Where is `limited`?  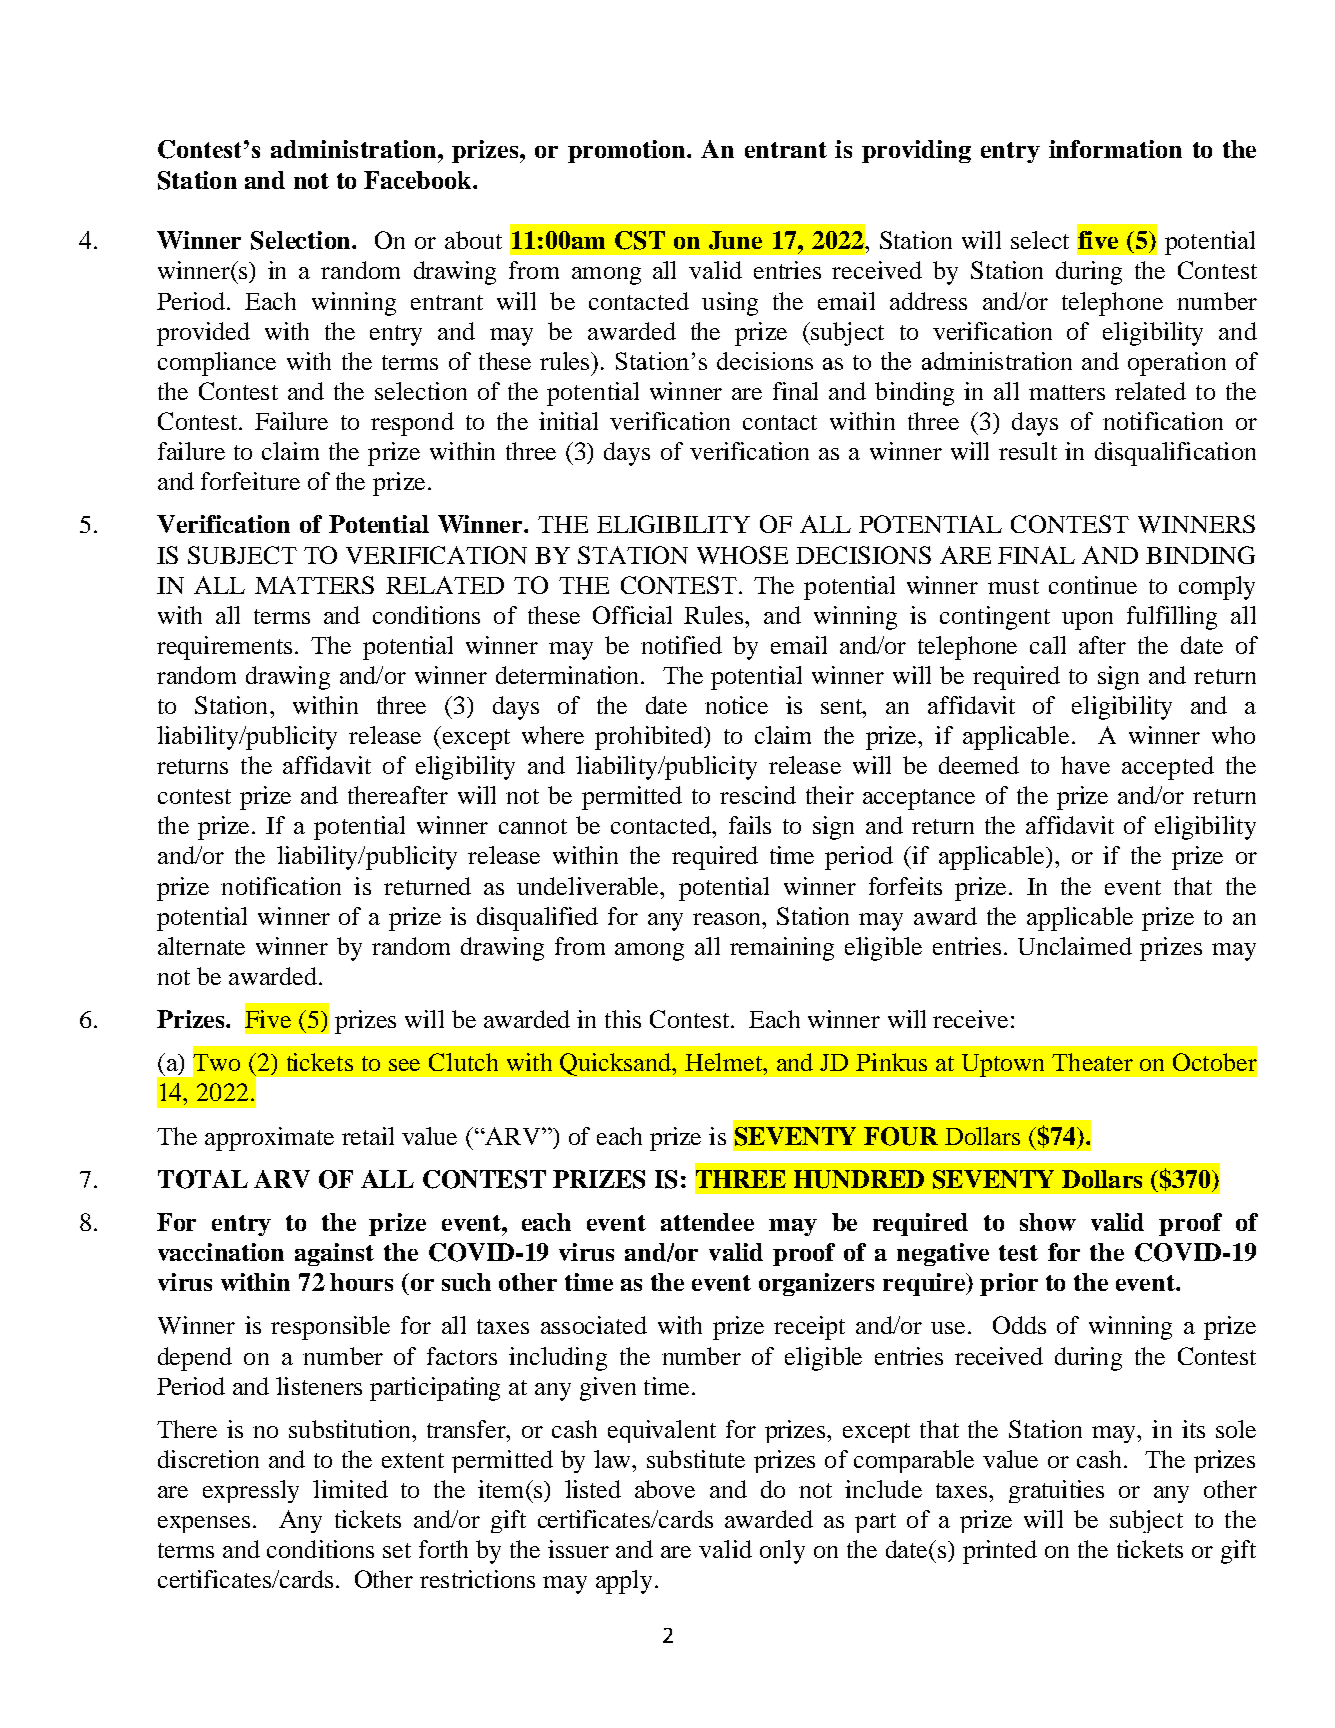
limited is located at coordinates (350, 1489).
